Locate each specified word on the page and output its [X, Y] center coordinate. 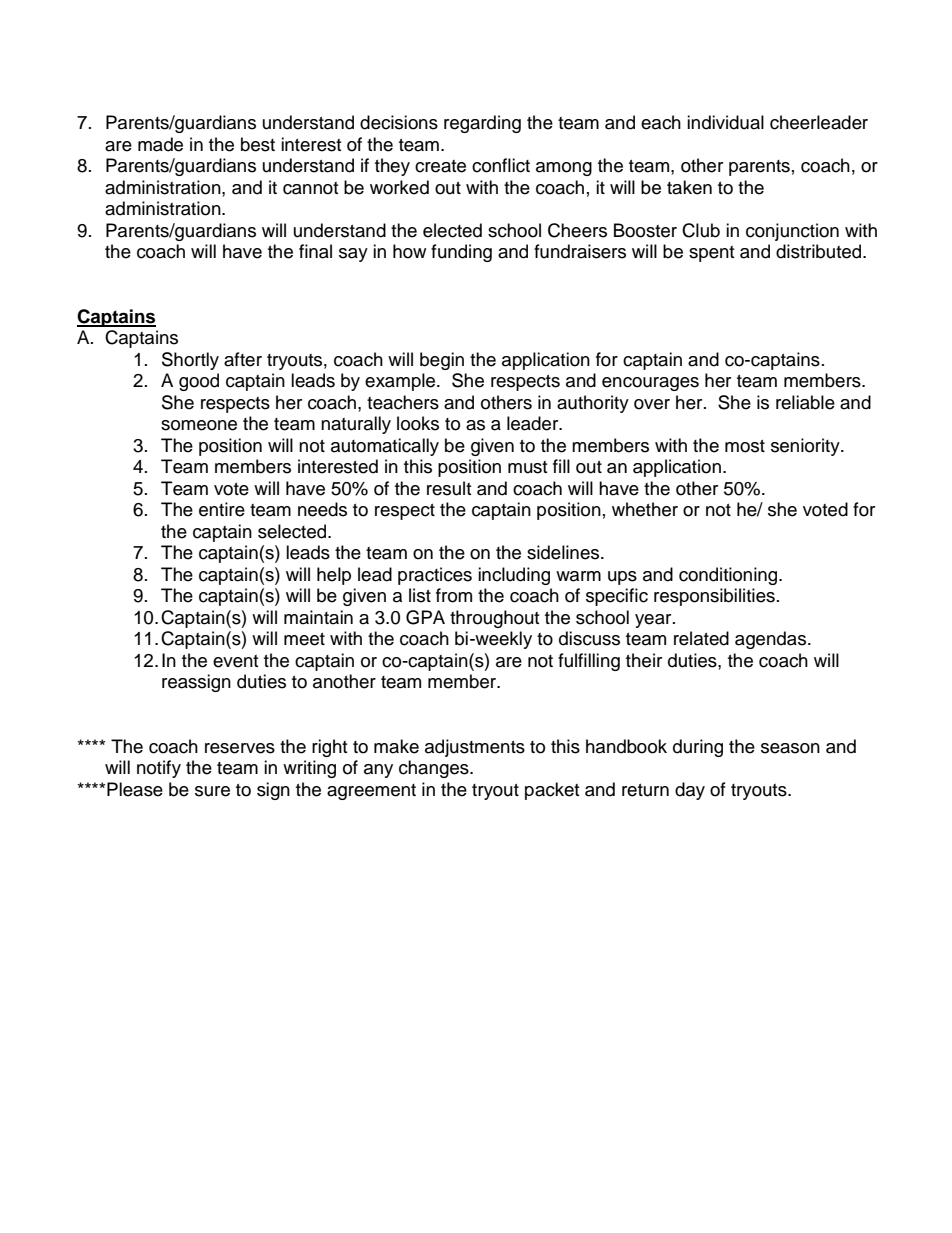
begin [442, 361]
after [243, 359]
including [514, 576]
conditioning [729, 576]
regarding [482, 124]
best [258, 144]
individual [725, 122]
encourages [650, 384]
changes [435, 769]
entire [222, 509]
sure [212, 791]
